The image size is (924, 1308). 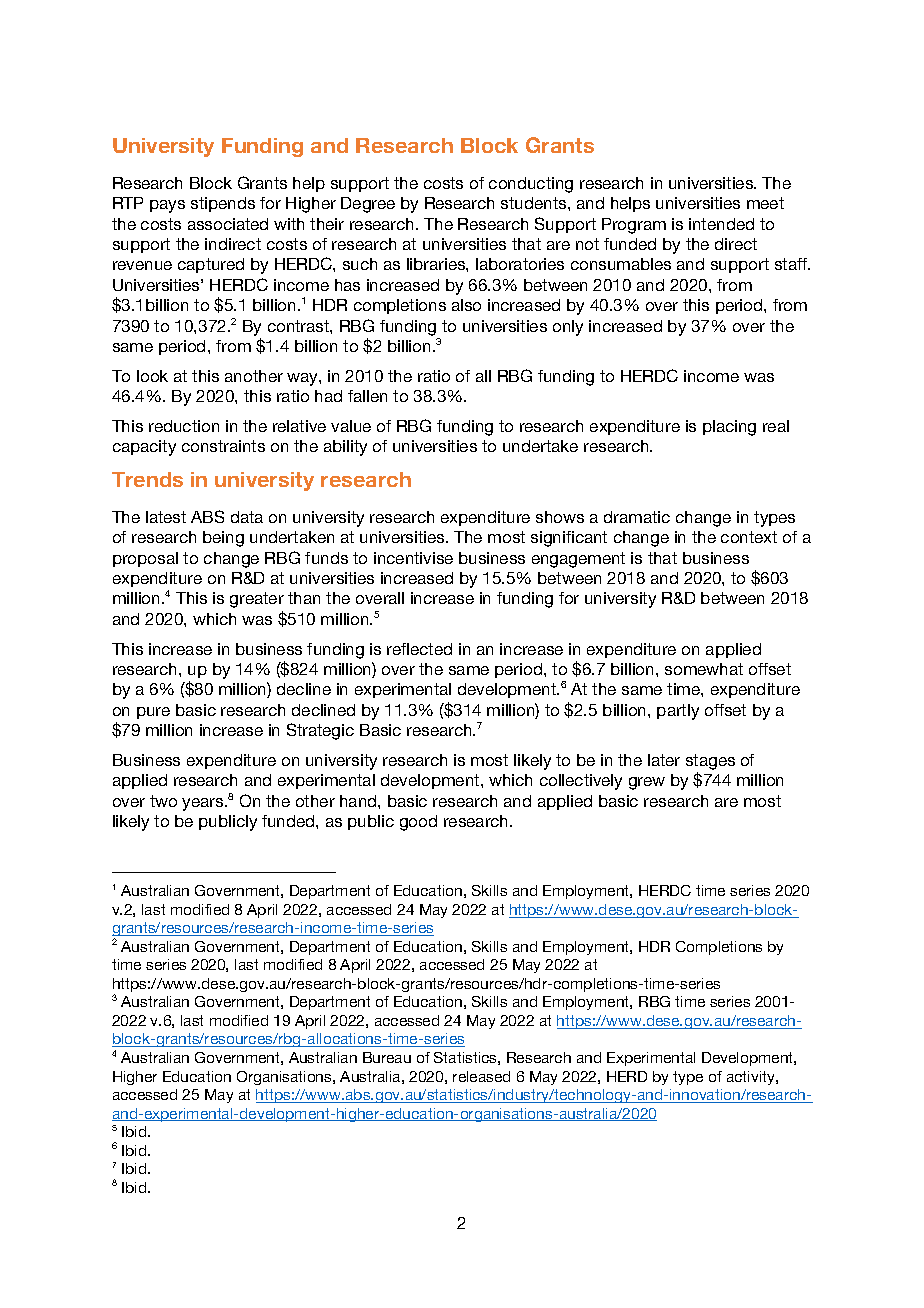 What do you see at coordinates (367, 396) in the document?
I see `fallen` at bounding box center [367, 396].
